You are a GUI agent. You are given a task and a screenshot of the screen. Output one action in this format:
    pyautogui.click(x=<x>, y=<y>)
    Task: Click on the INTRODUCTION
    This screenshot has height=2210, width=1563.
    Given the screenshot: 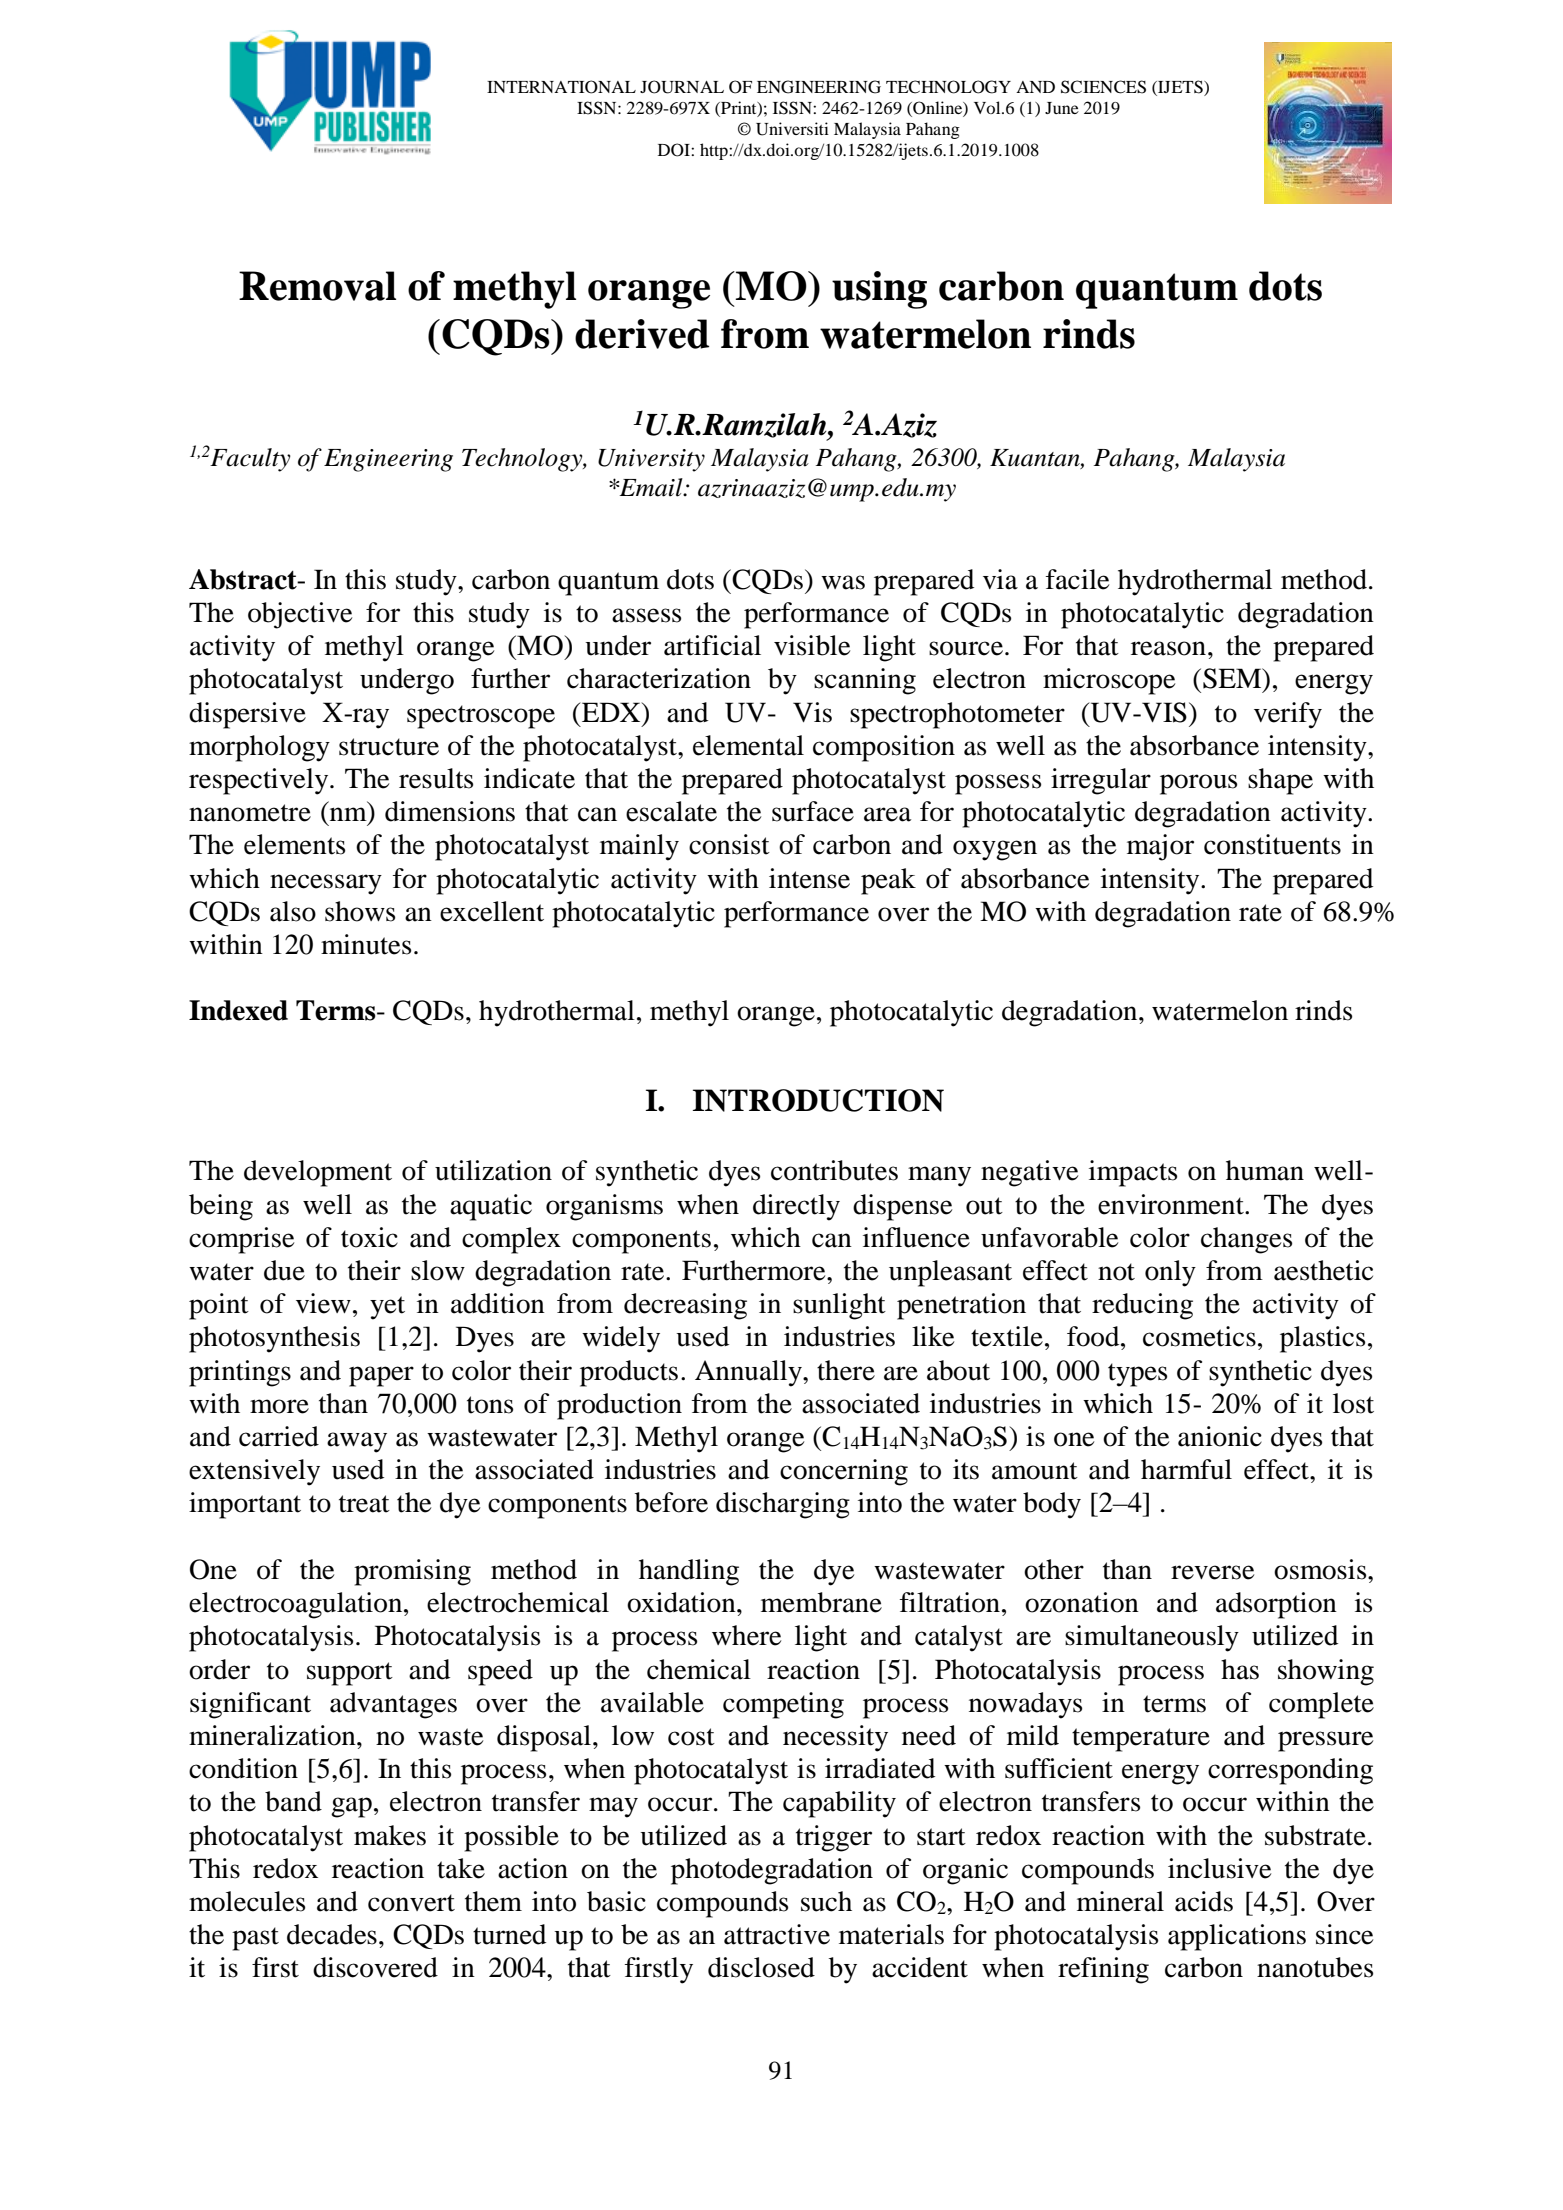 What is the action you would take?
    pyautogui.click(x=818, y=1100)
